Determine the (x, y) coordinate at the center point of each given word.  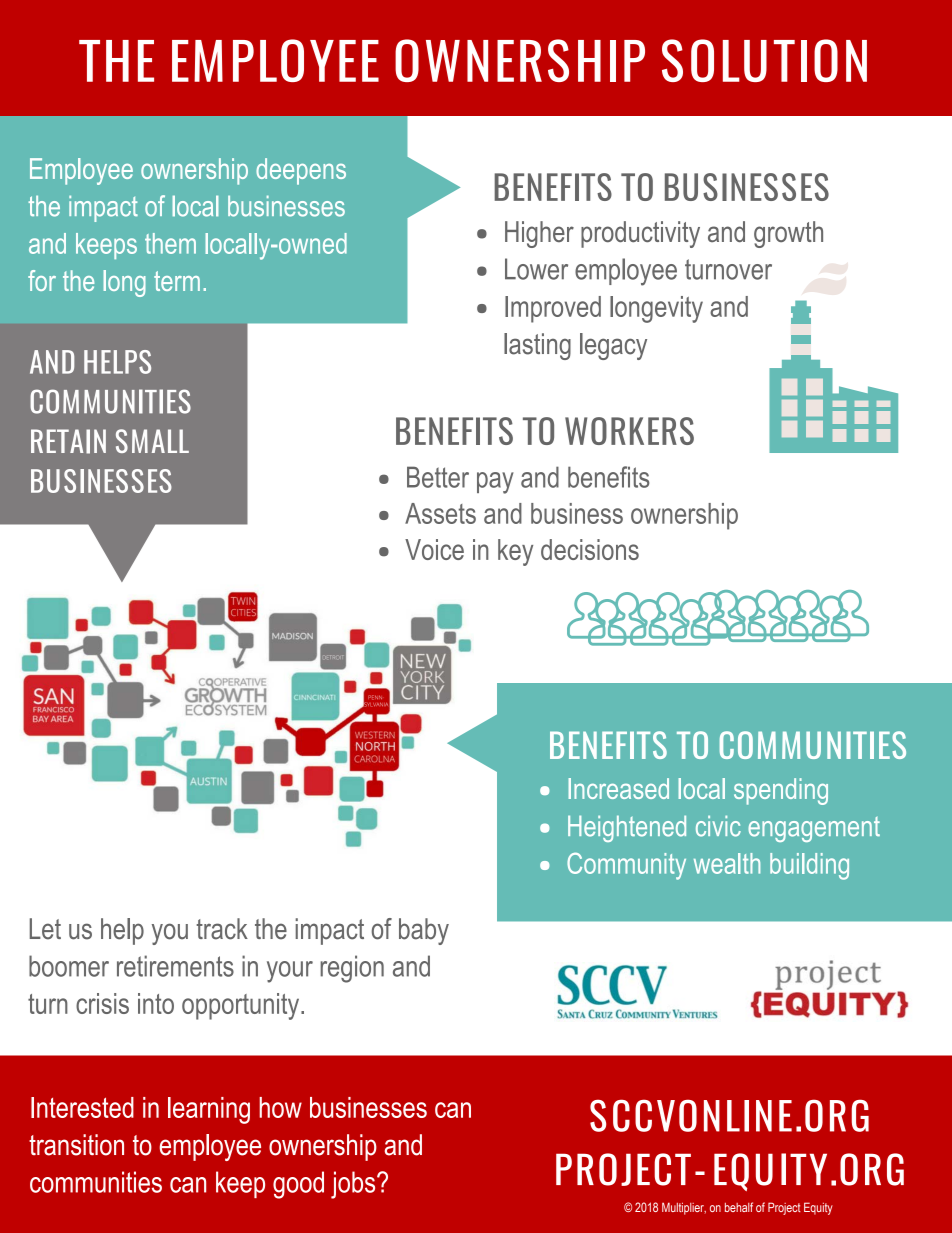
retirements (175, 966)
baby (424, 931)
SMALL (152, 441)
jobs (354, 1185)
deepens (301, 171)
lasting (537, 346)
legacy (613, 346)
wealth (727, 863)
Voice (434, 549)
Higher (539, 234)
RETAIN (68, 441)
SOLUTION (764, 60)
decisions (590, 549)
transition (76, 1145)
